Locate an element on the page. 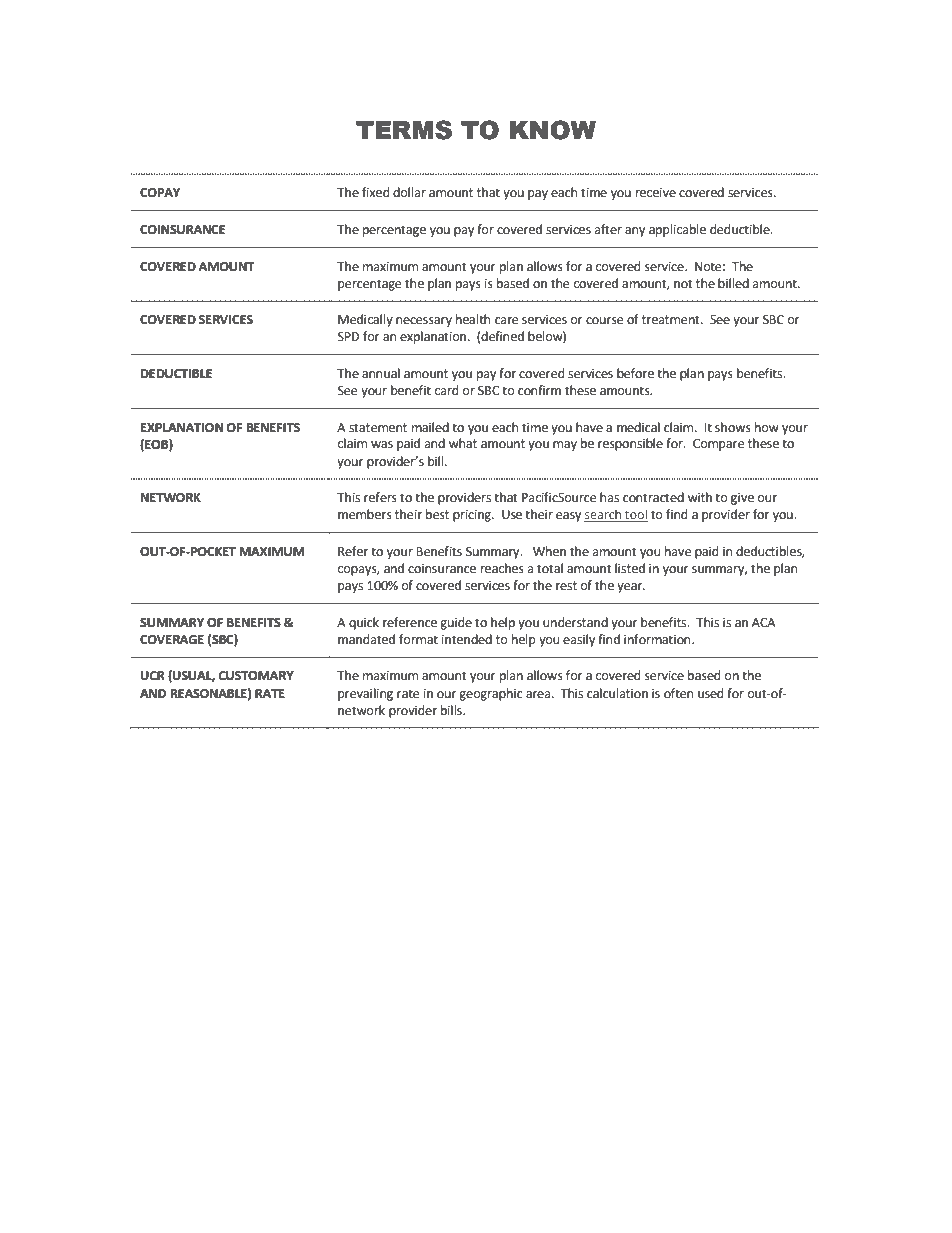  pricing is located at coordinates (473, 516).
